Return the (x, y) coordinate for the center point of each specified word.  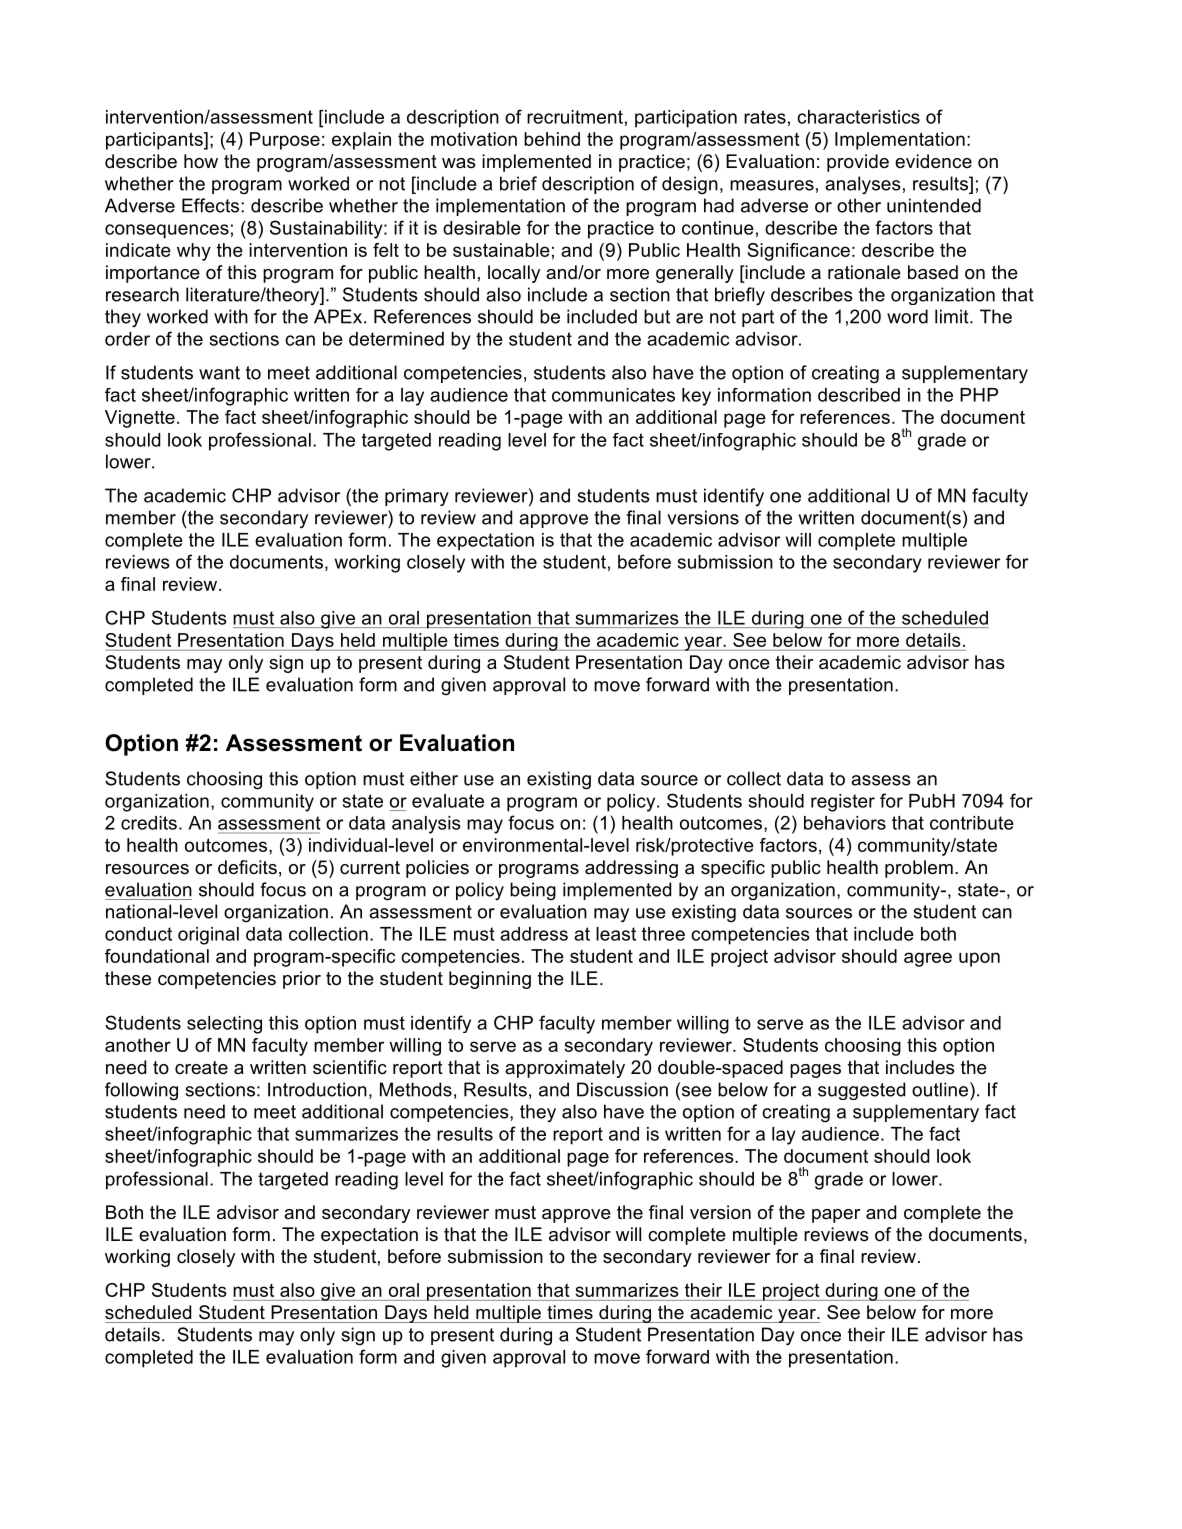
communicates (613, 395)
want (219, 373)
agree (928, 959)
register (843, 803)
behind (552, 139)
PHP (979, 395)
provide (858, 163)
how (201, 161)
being (533, 891)
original (208, 936)
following (141, 1091)
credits (149, 823)
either (434, 778)
